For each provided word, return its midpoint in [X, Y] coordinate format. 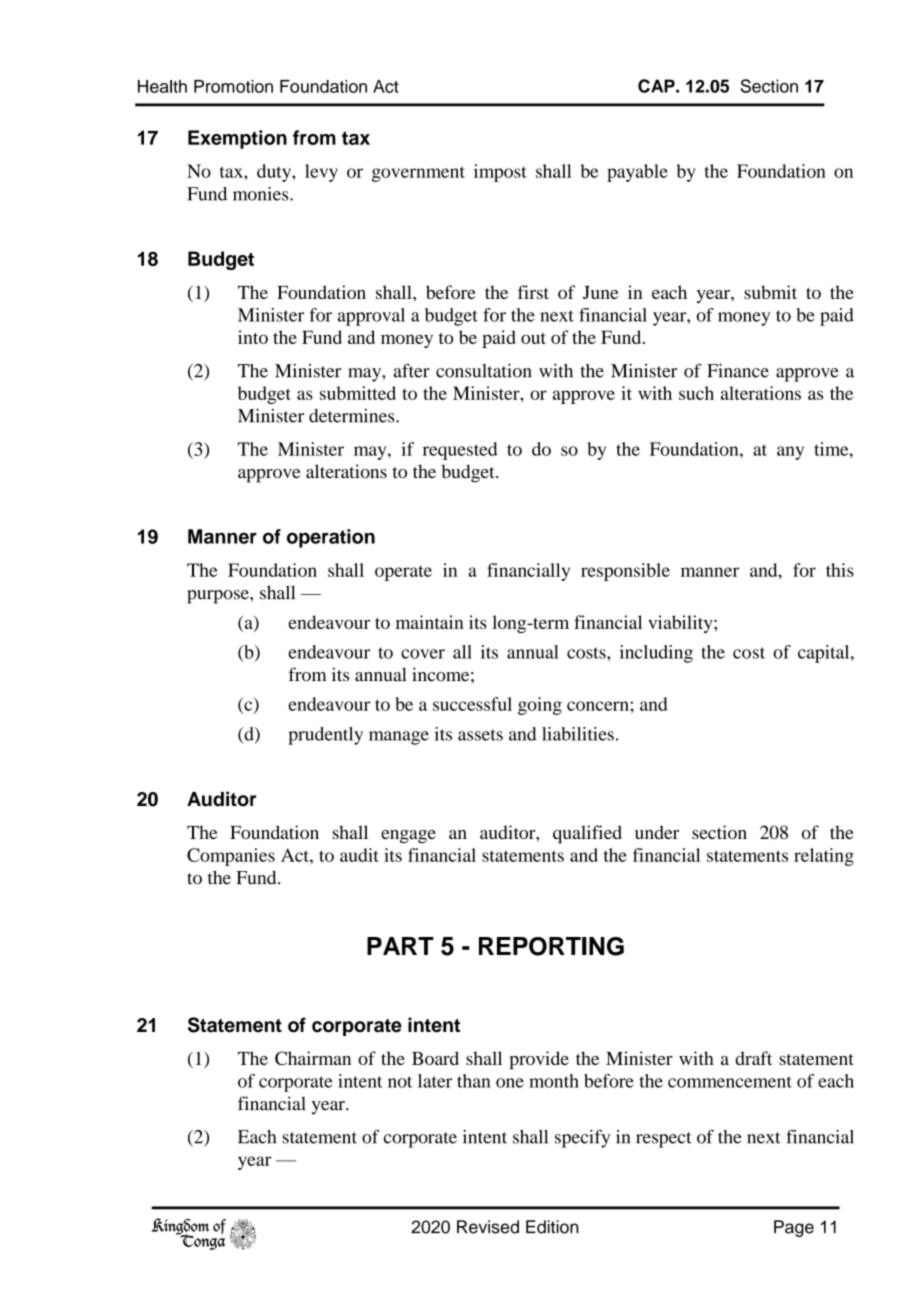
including [656, 654]
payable [637, 173]
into [253, 337]
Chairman [313, 1058]
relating [824, 857]
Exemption [237, 139]
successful [472, 704]
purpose [219, 597]
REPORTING [551, 946]
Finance [738, 370]
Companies [231, 857]
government [418, 174]
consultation [483, 370]
